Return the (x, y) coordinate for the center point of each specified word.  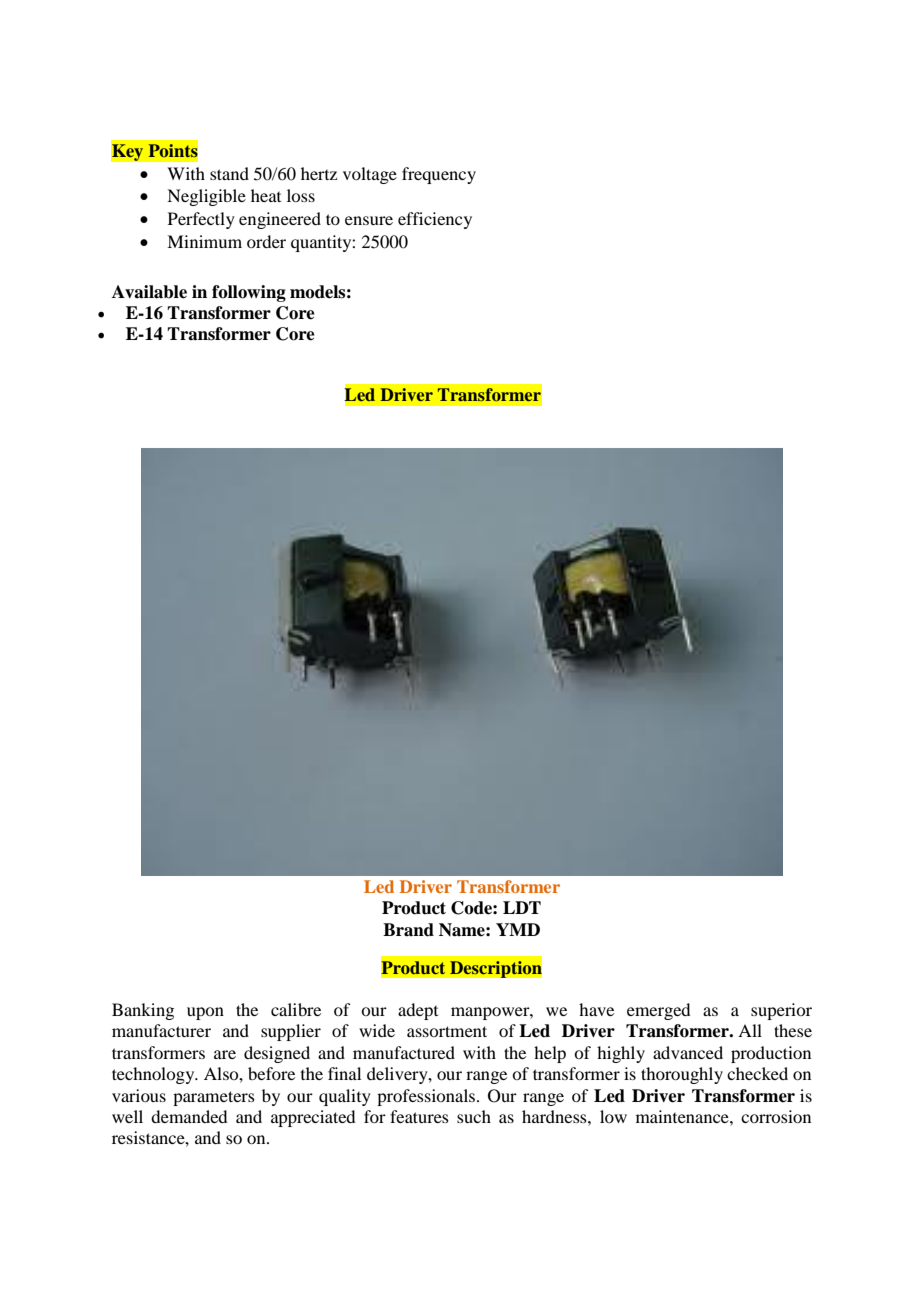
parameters (214, 1098)
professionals (427, 1097)
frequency (439, 175)
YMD (518, 929)
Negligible (206, 197)
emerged (658, 1011)
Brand (408, 930)
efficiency (435, 220)
